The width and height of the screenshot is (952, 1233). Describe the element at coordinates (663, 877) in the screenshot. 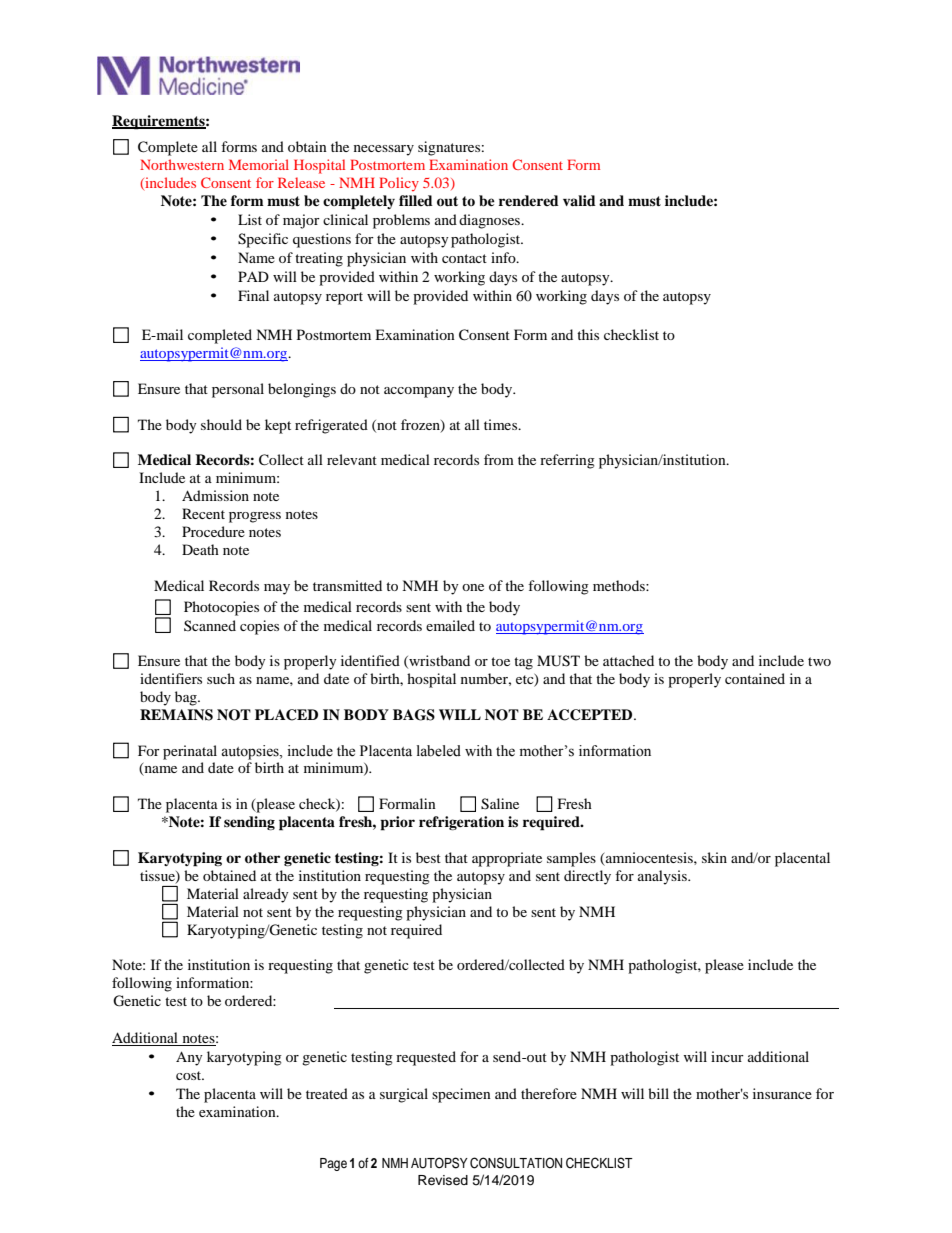

I see `analysis` at that location.
